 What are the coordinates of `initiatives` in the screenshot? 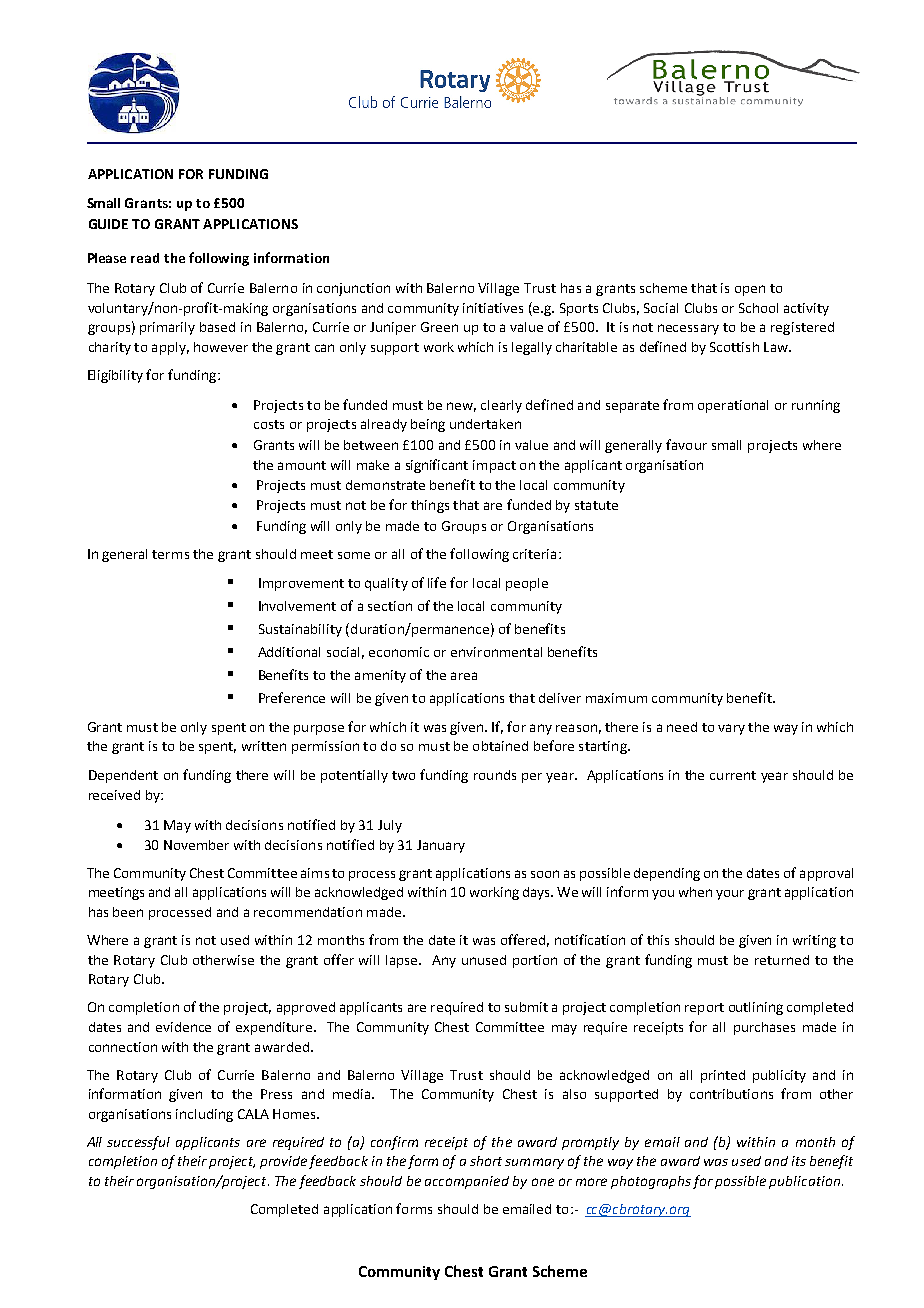 It's located at (493, 308).
